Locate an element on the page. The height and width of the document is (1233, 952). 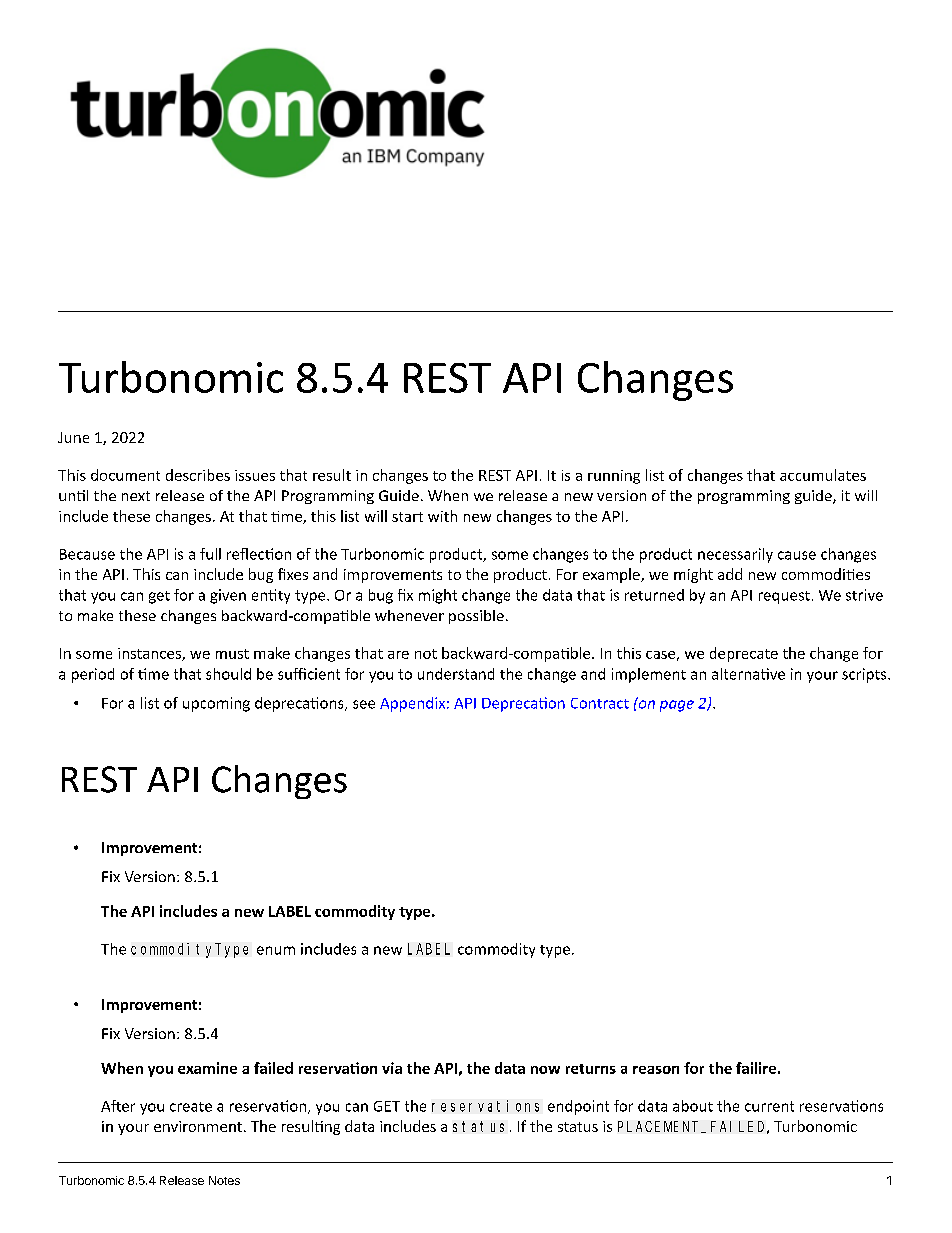
enum is located at coordinates (276, 950).
